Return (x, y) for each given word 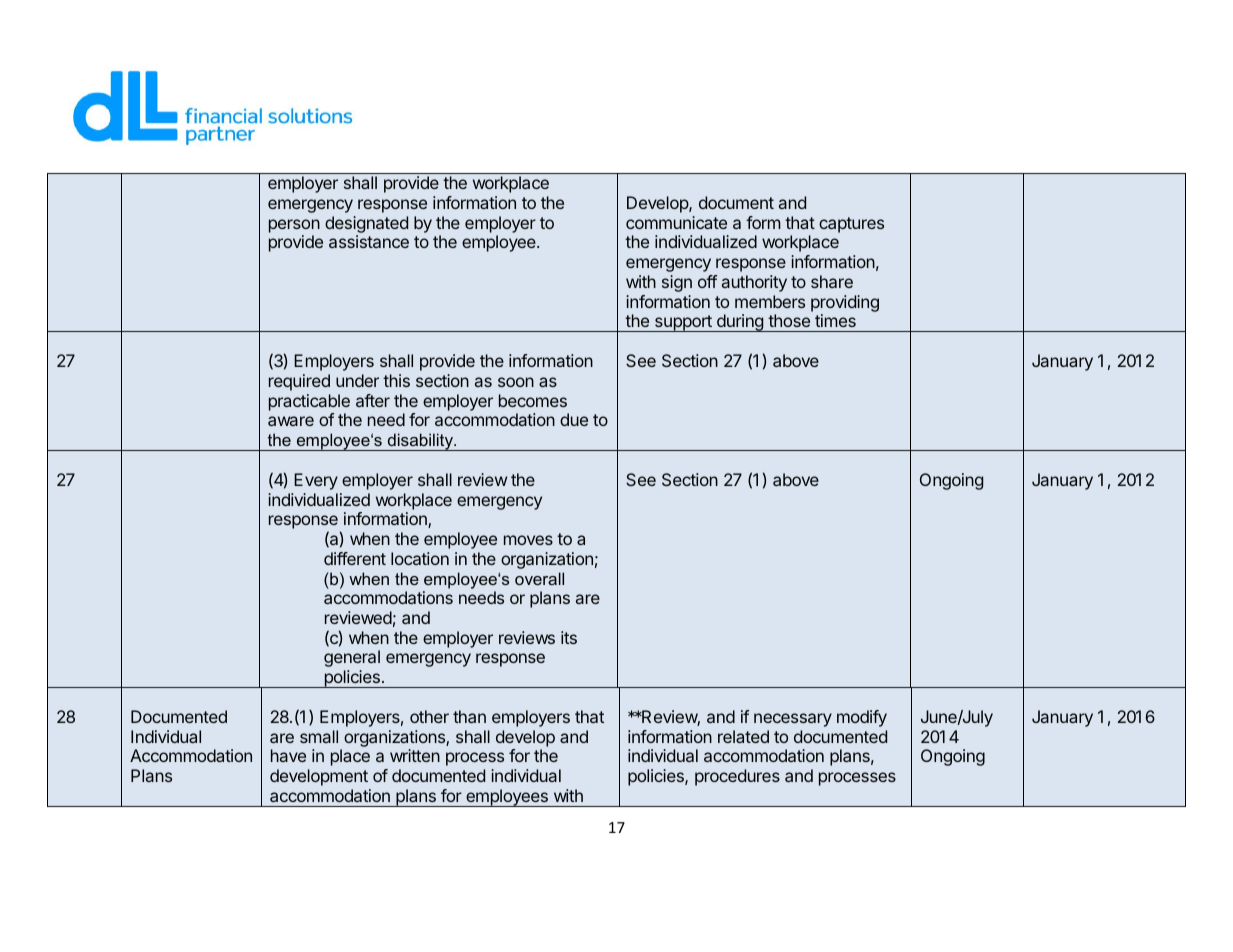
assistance (369, 241)
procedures (737, 777)
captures (851, 225)
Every (316, 481)
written (415, 755)
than (469, 716)
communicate (676, 222)
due (574, 419)
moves (528, 540)
